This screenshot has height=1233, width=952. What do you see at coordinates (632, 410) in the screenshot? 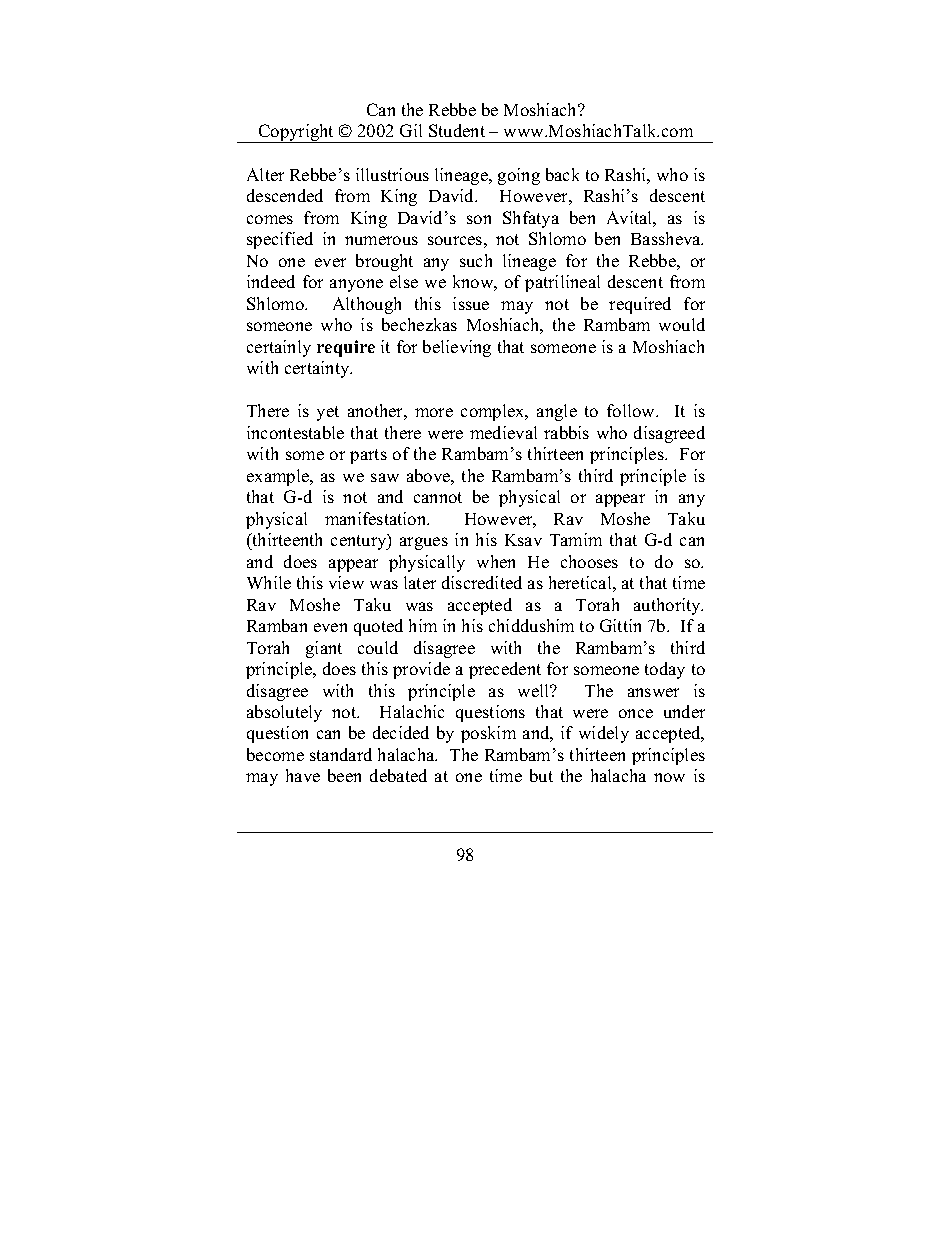
I see `follow` at bounding box center [632, 410].
